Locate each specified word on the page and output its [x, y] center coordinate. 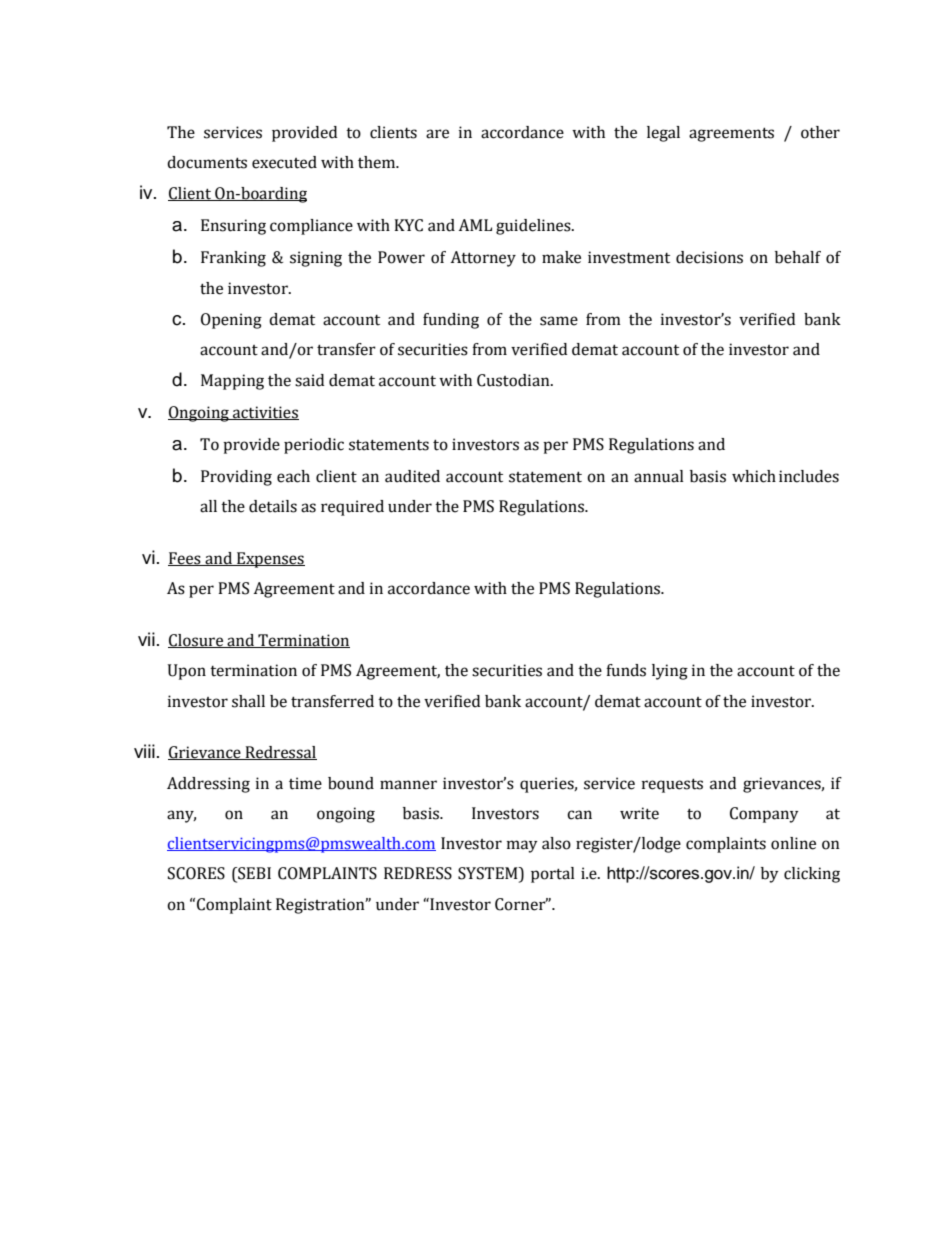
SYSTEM [489, 874]
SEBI [253, 874]
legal [663, 134]
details [273, 506]
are [437, 134]
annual [659, 476]
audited [412, 476]
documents [207, 162]
